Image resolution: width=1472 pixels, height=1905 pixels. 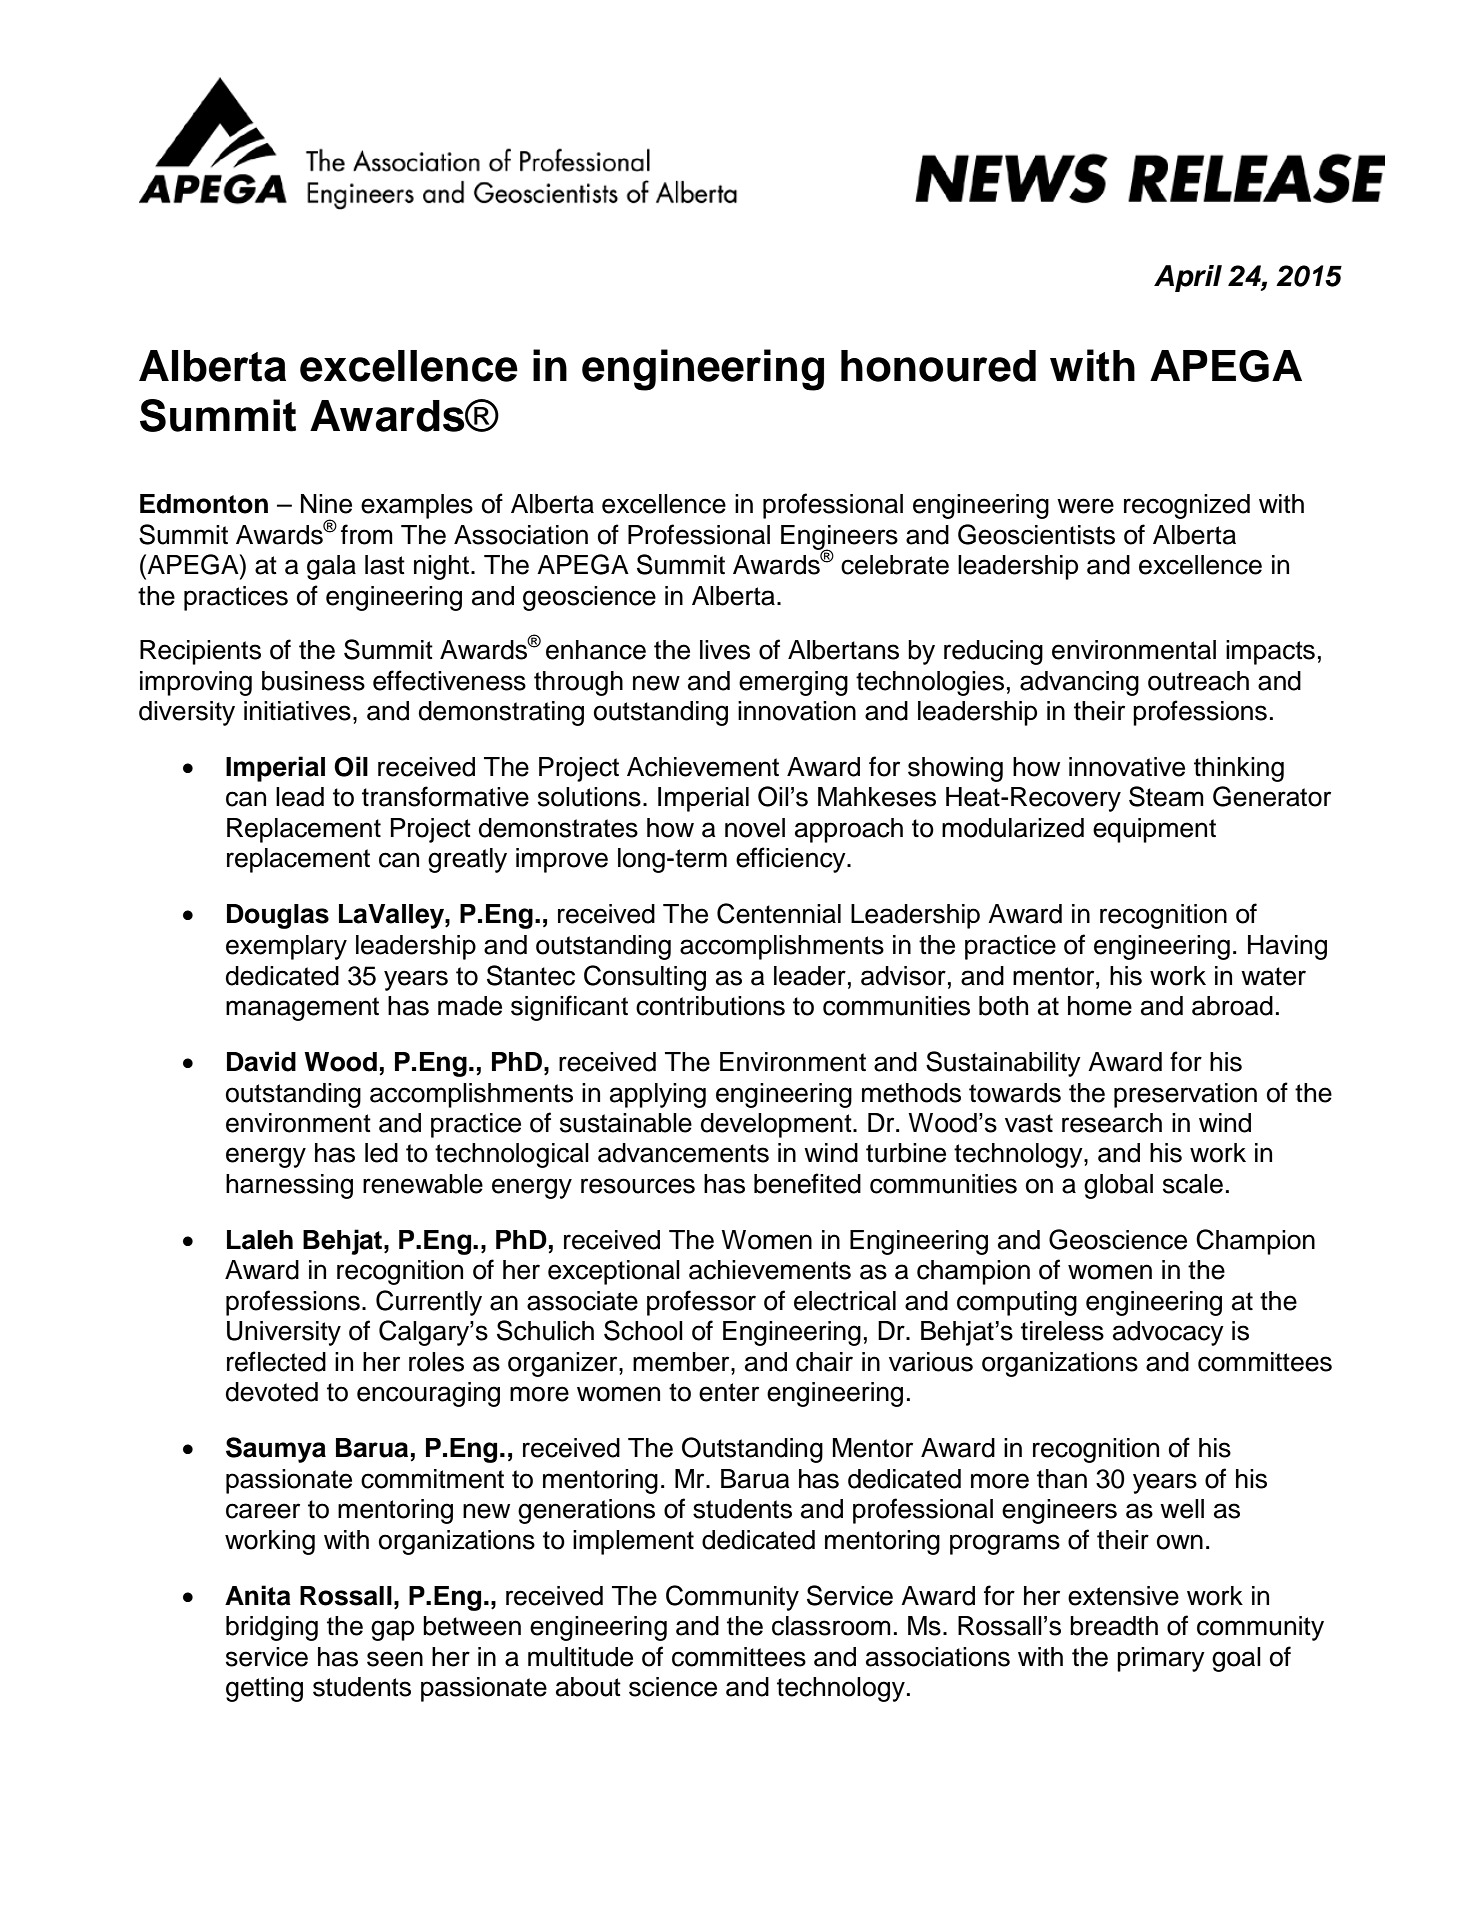 I want to click on primary, so click(x=1161, y=1659).
